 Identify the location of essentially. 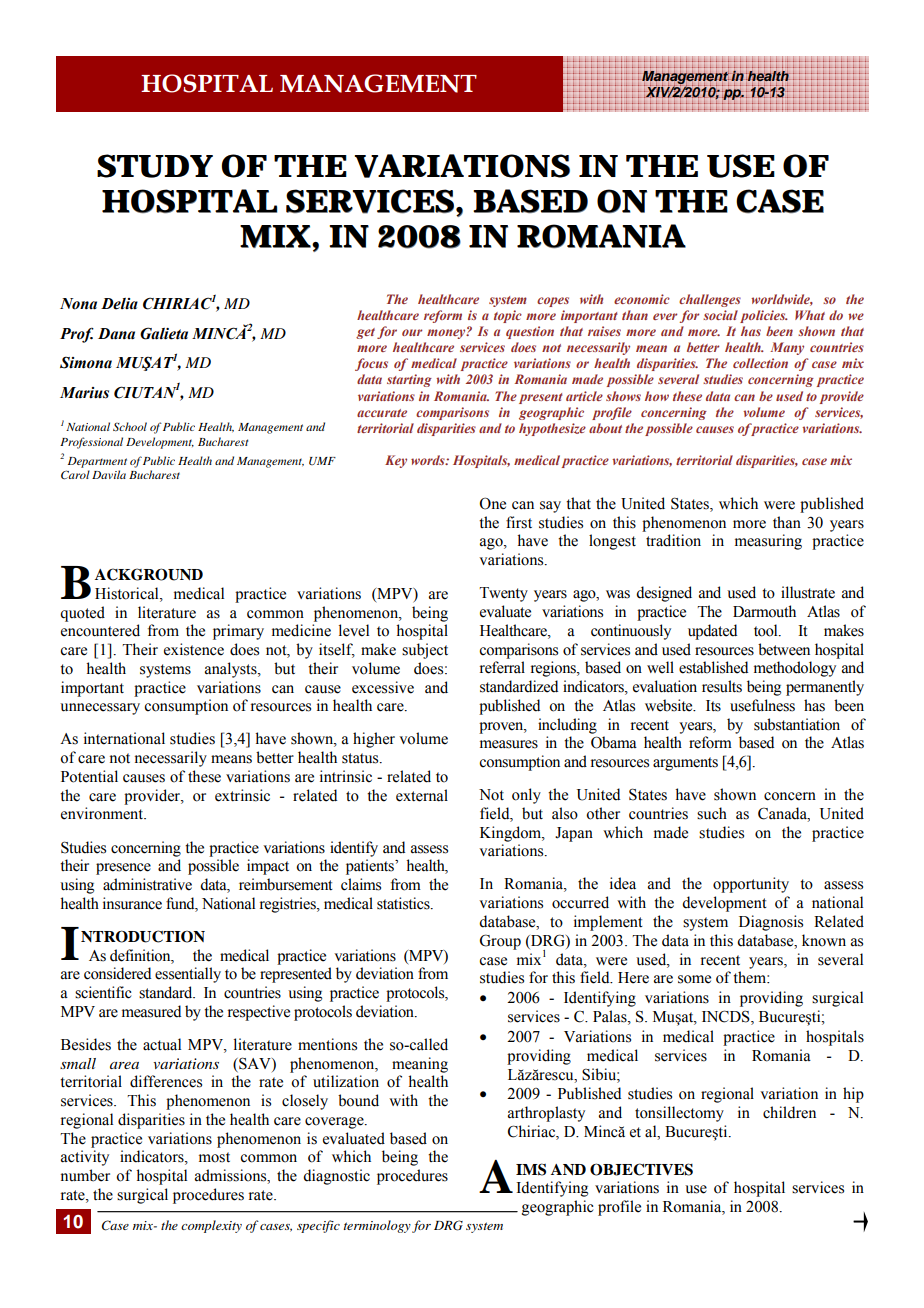
(188, 975).
